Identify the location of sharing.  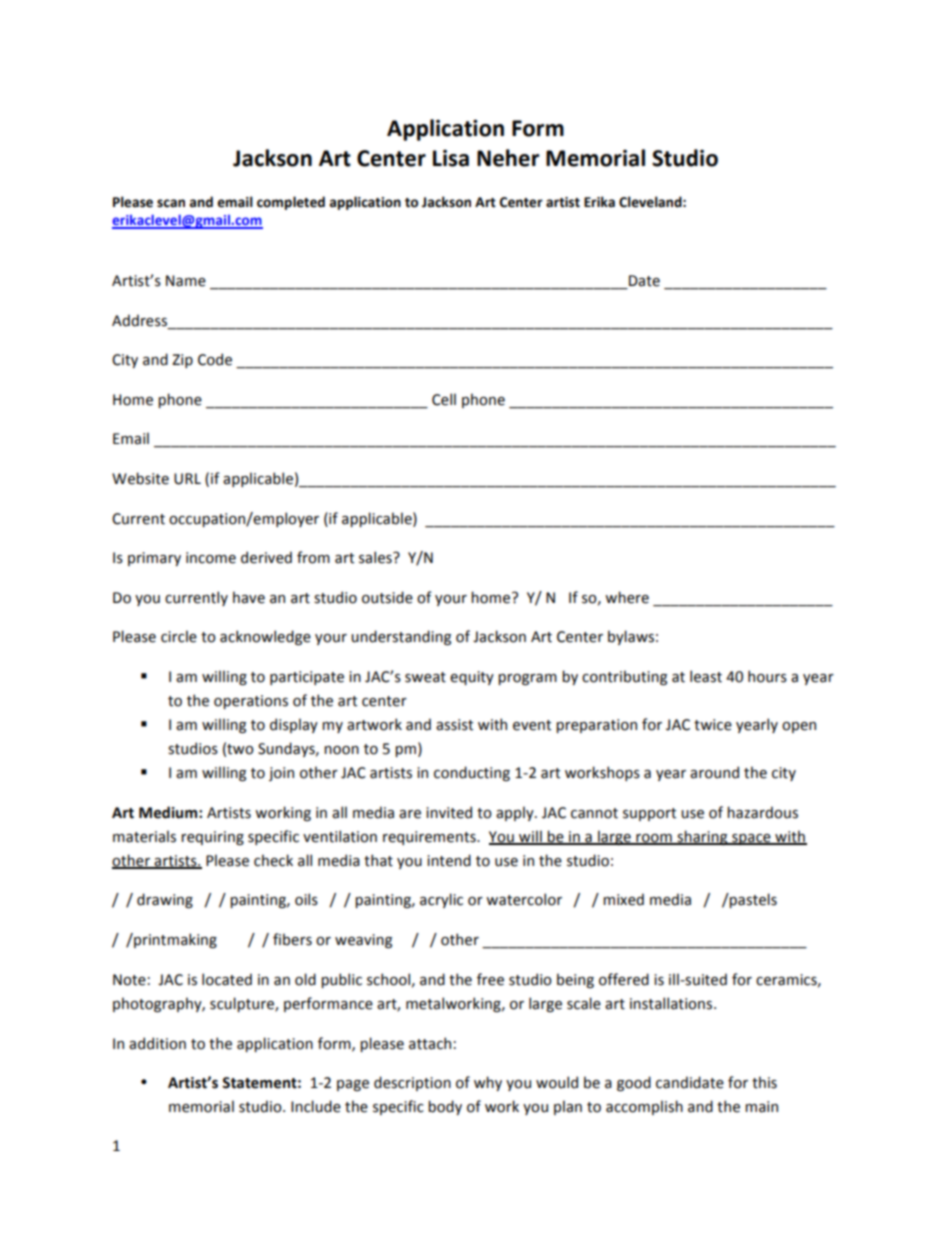
(702, 837).
